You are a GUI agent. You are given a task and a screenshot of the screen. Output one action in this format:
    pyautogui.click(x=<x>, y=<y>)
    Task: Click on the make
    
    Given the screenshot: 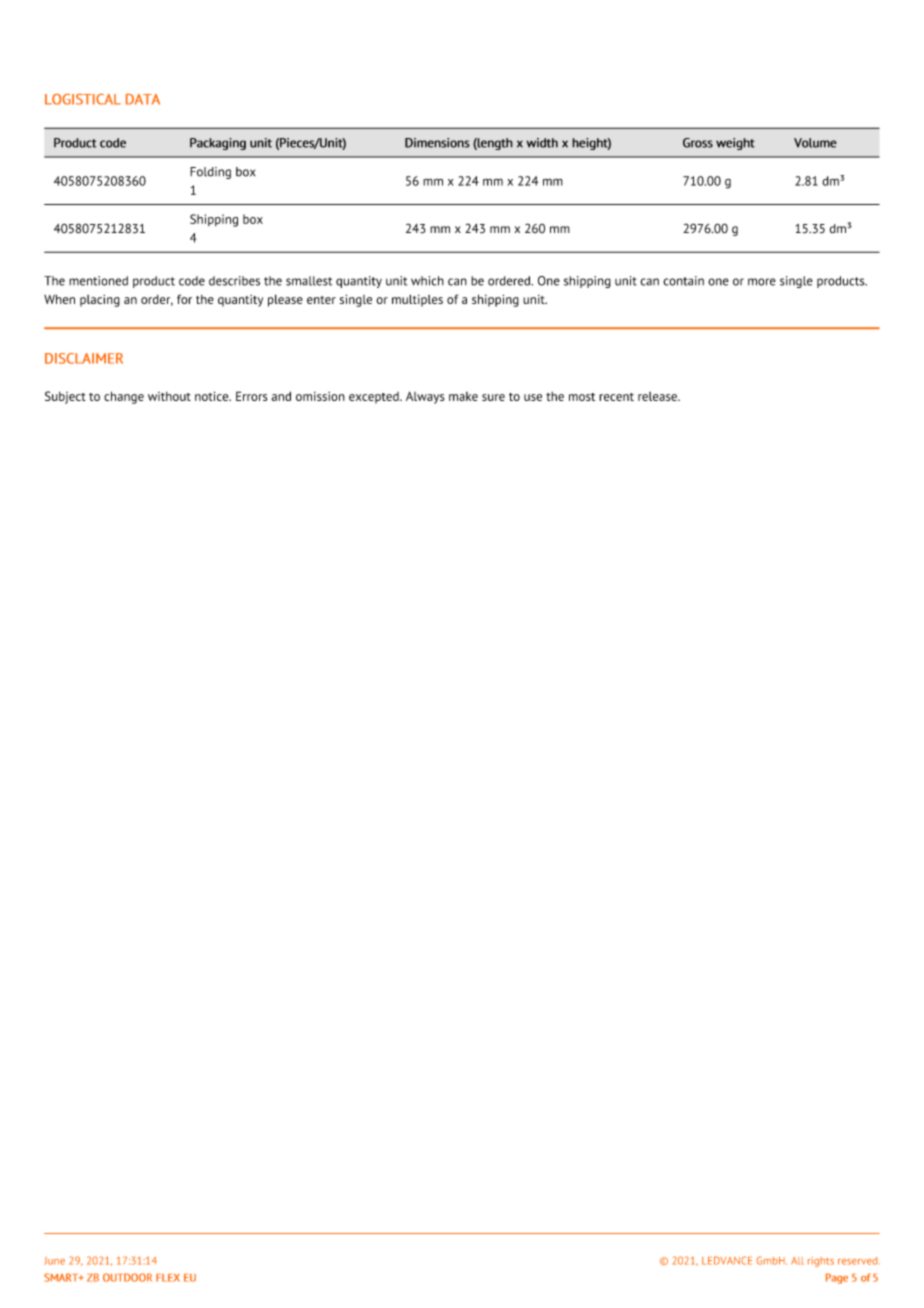 What is the action you would take?
    pyautogui.click(x=463, y=396)
